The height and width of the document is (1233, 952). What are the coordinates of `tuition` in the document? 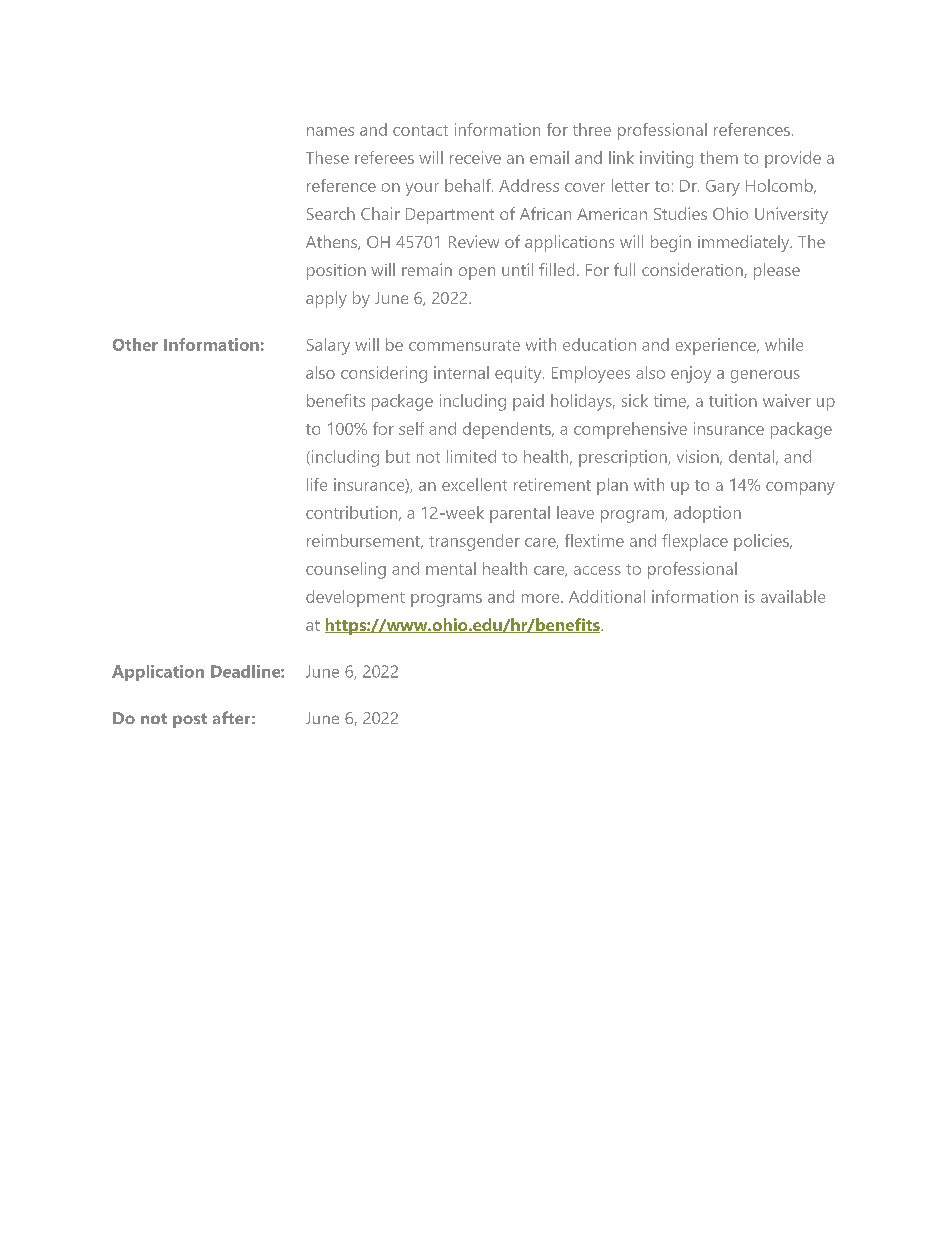 It's located at (733, 400).
